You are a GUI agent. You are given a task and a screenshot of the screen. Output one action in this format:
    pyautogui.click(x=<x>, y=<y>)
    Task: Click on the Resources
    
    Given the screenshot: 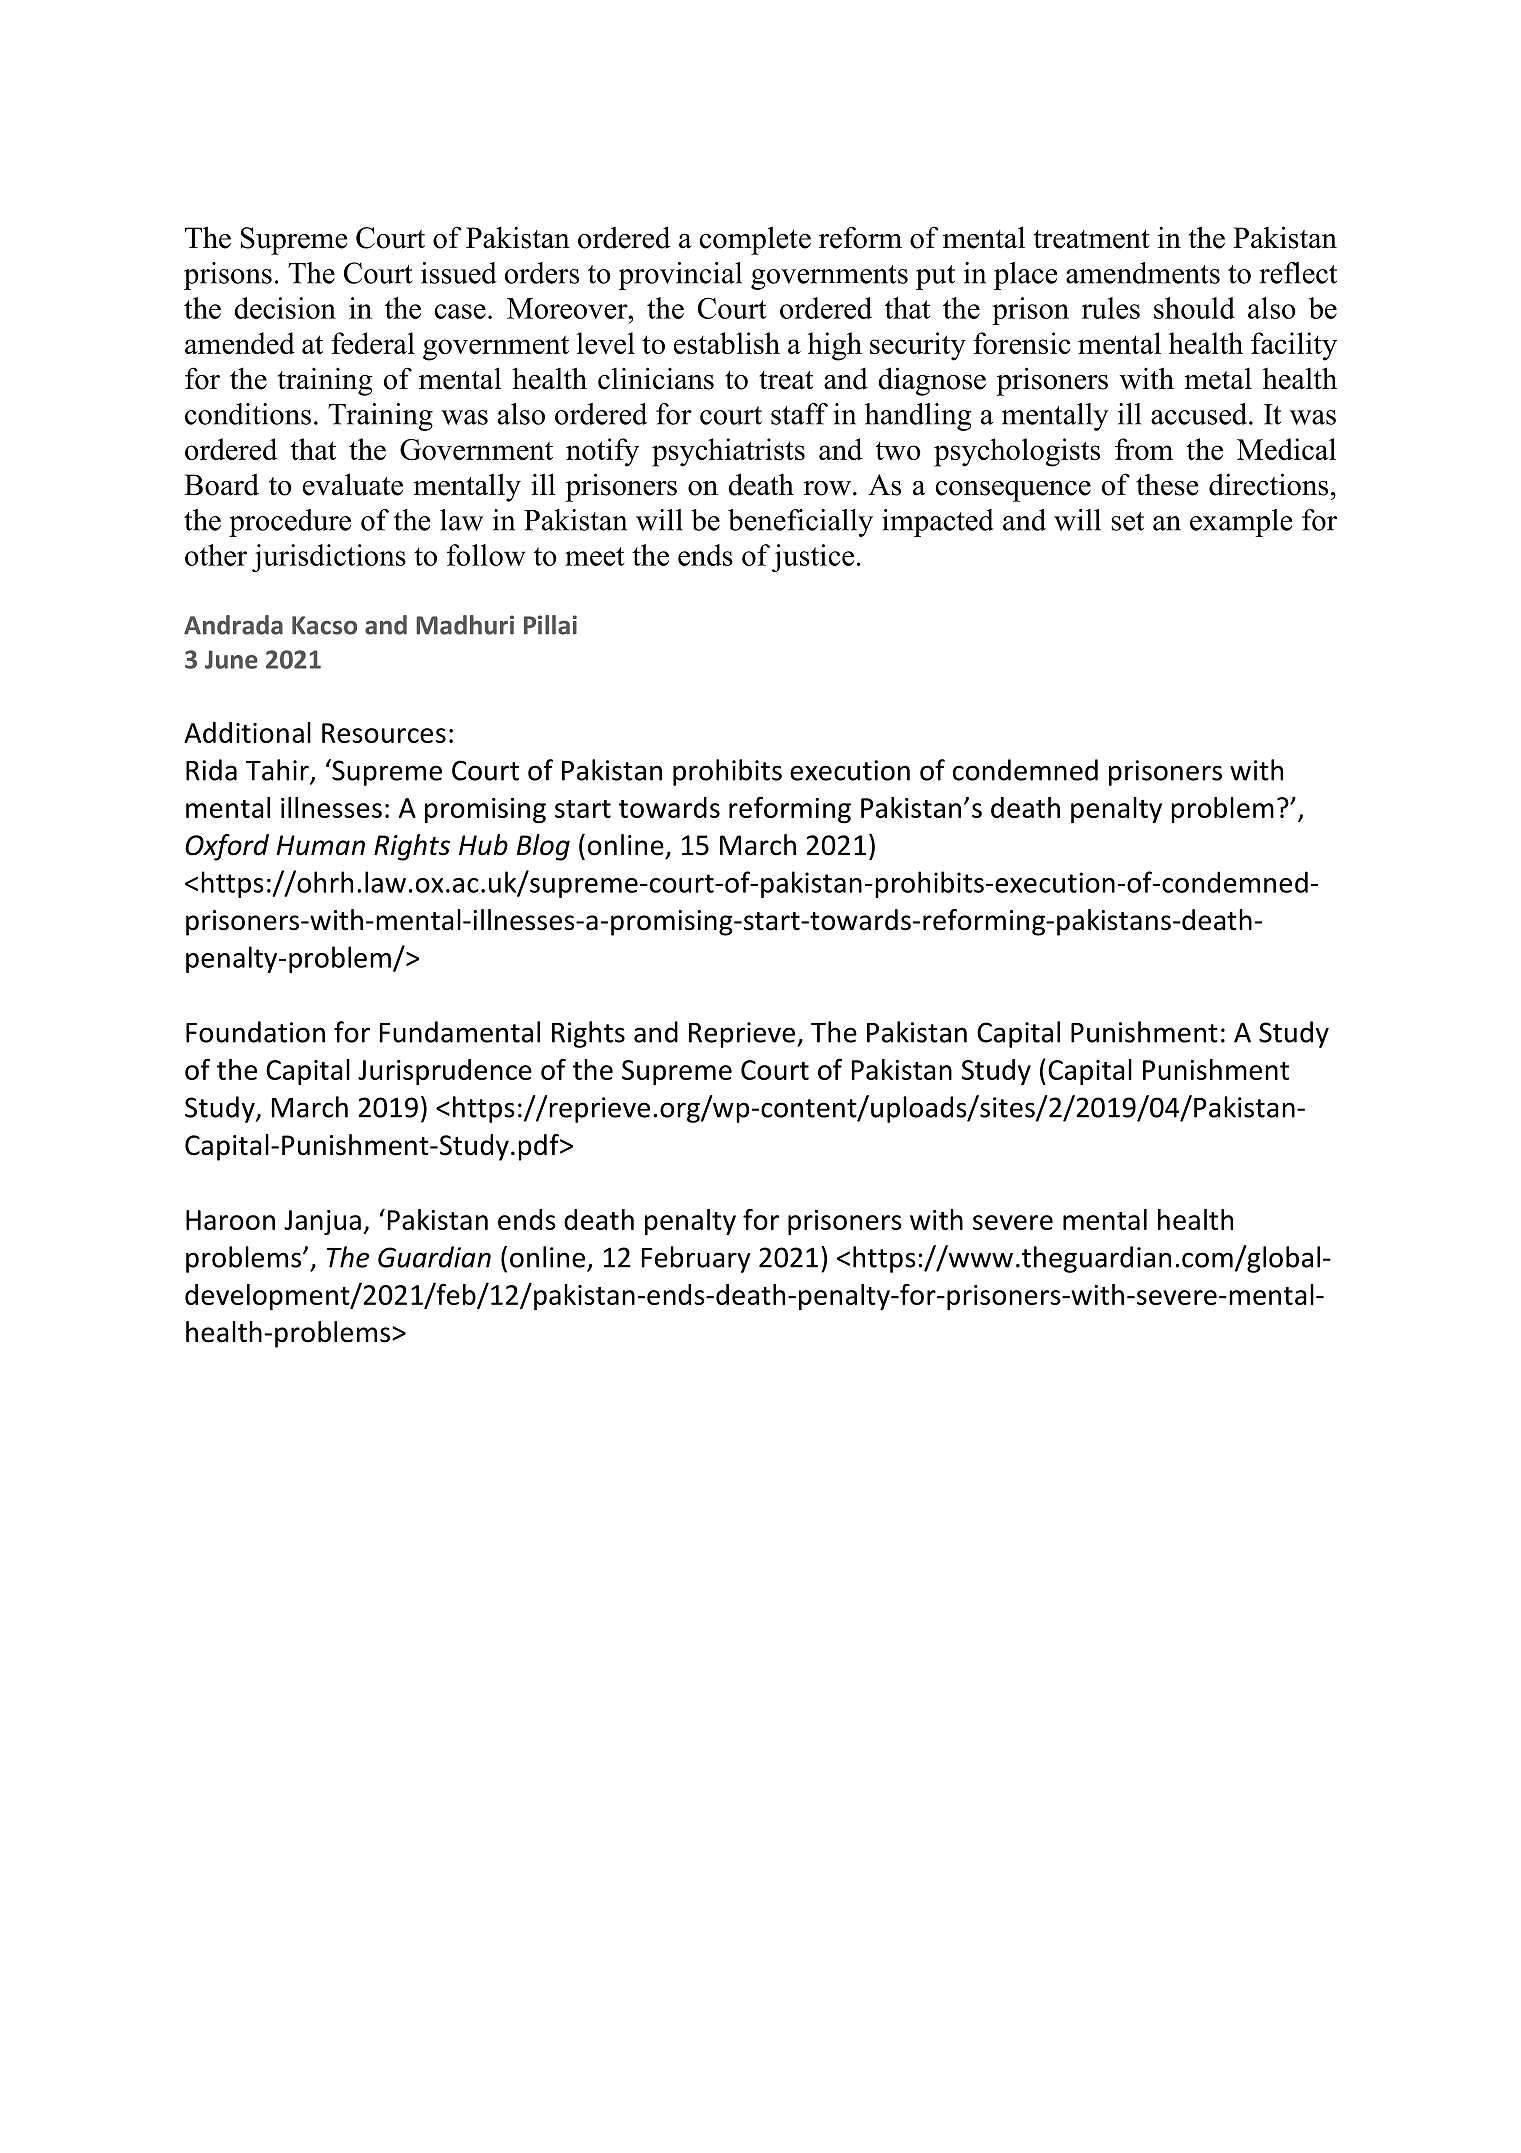 What is the action you would take?
    pyautogui.click(x=384, y=733)
